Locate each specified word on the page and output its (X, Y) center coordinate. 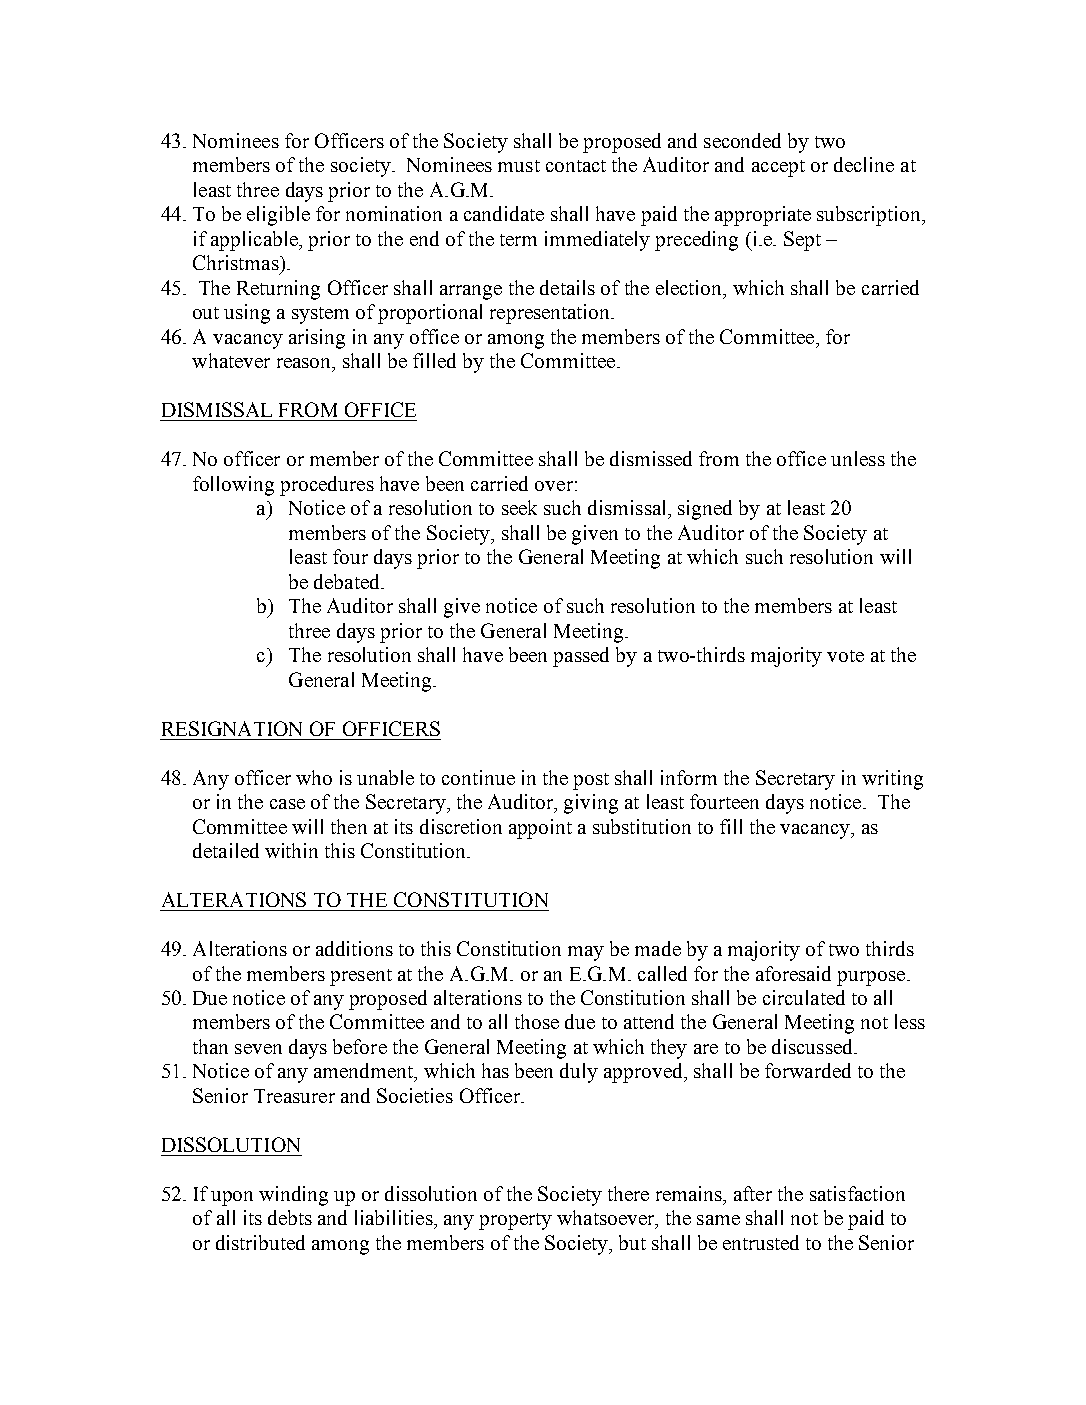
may (586, 953)
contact (576, 166)
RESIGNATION (232, 728)
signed (705, 510)
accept (778, 168)
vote (845, 656)
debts (290, 1217)
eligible (278, 216)
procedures (327, 486)
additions (354, 948)
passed (581, 657)
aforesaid (793, 973)
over (554, 486)
